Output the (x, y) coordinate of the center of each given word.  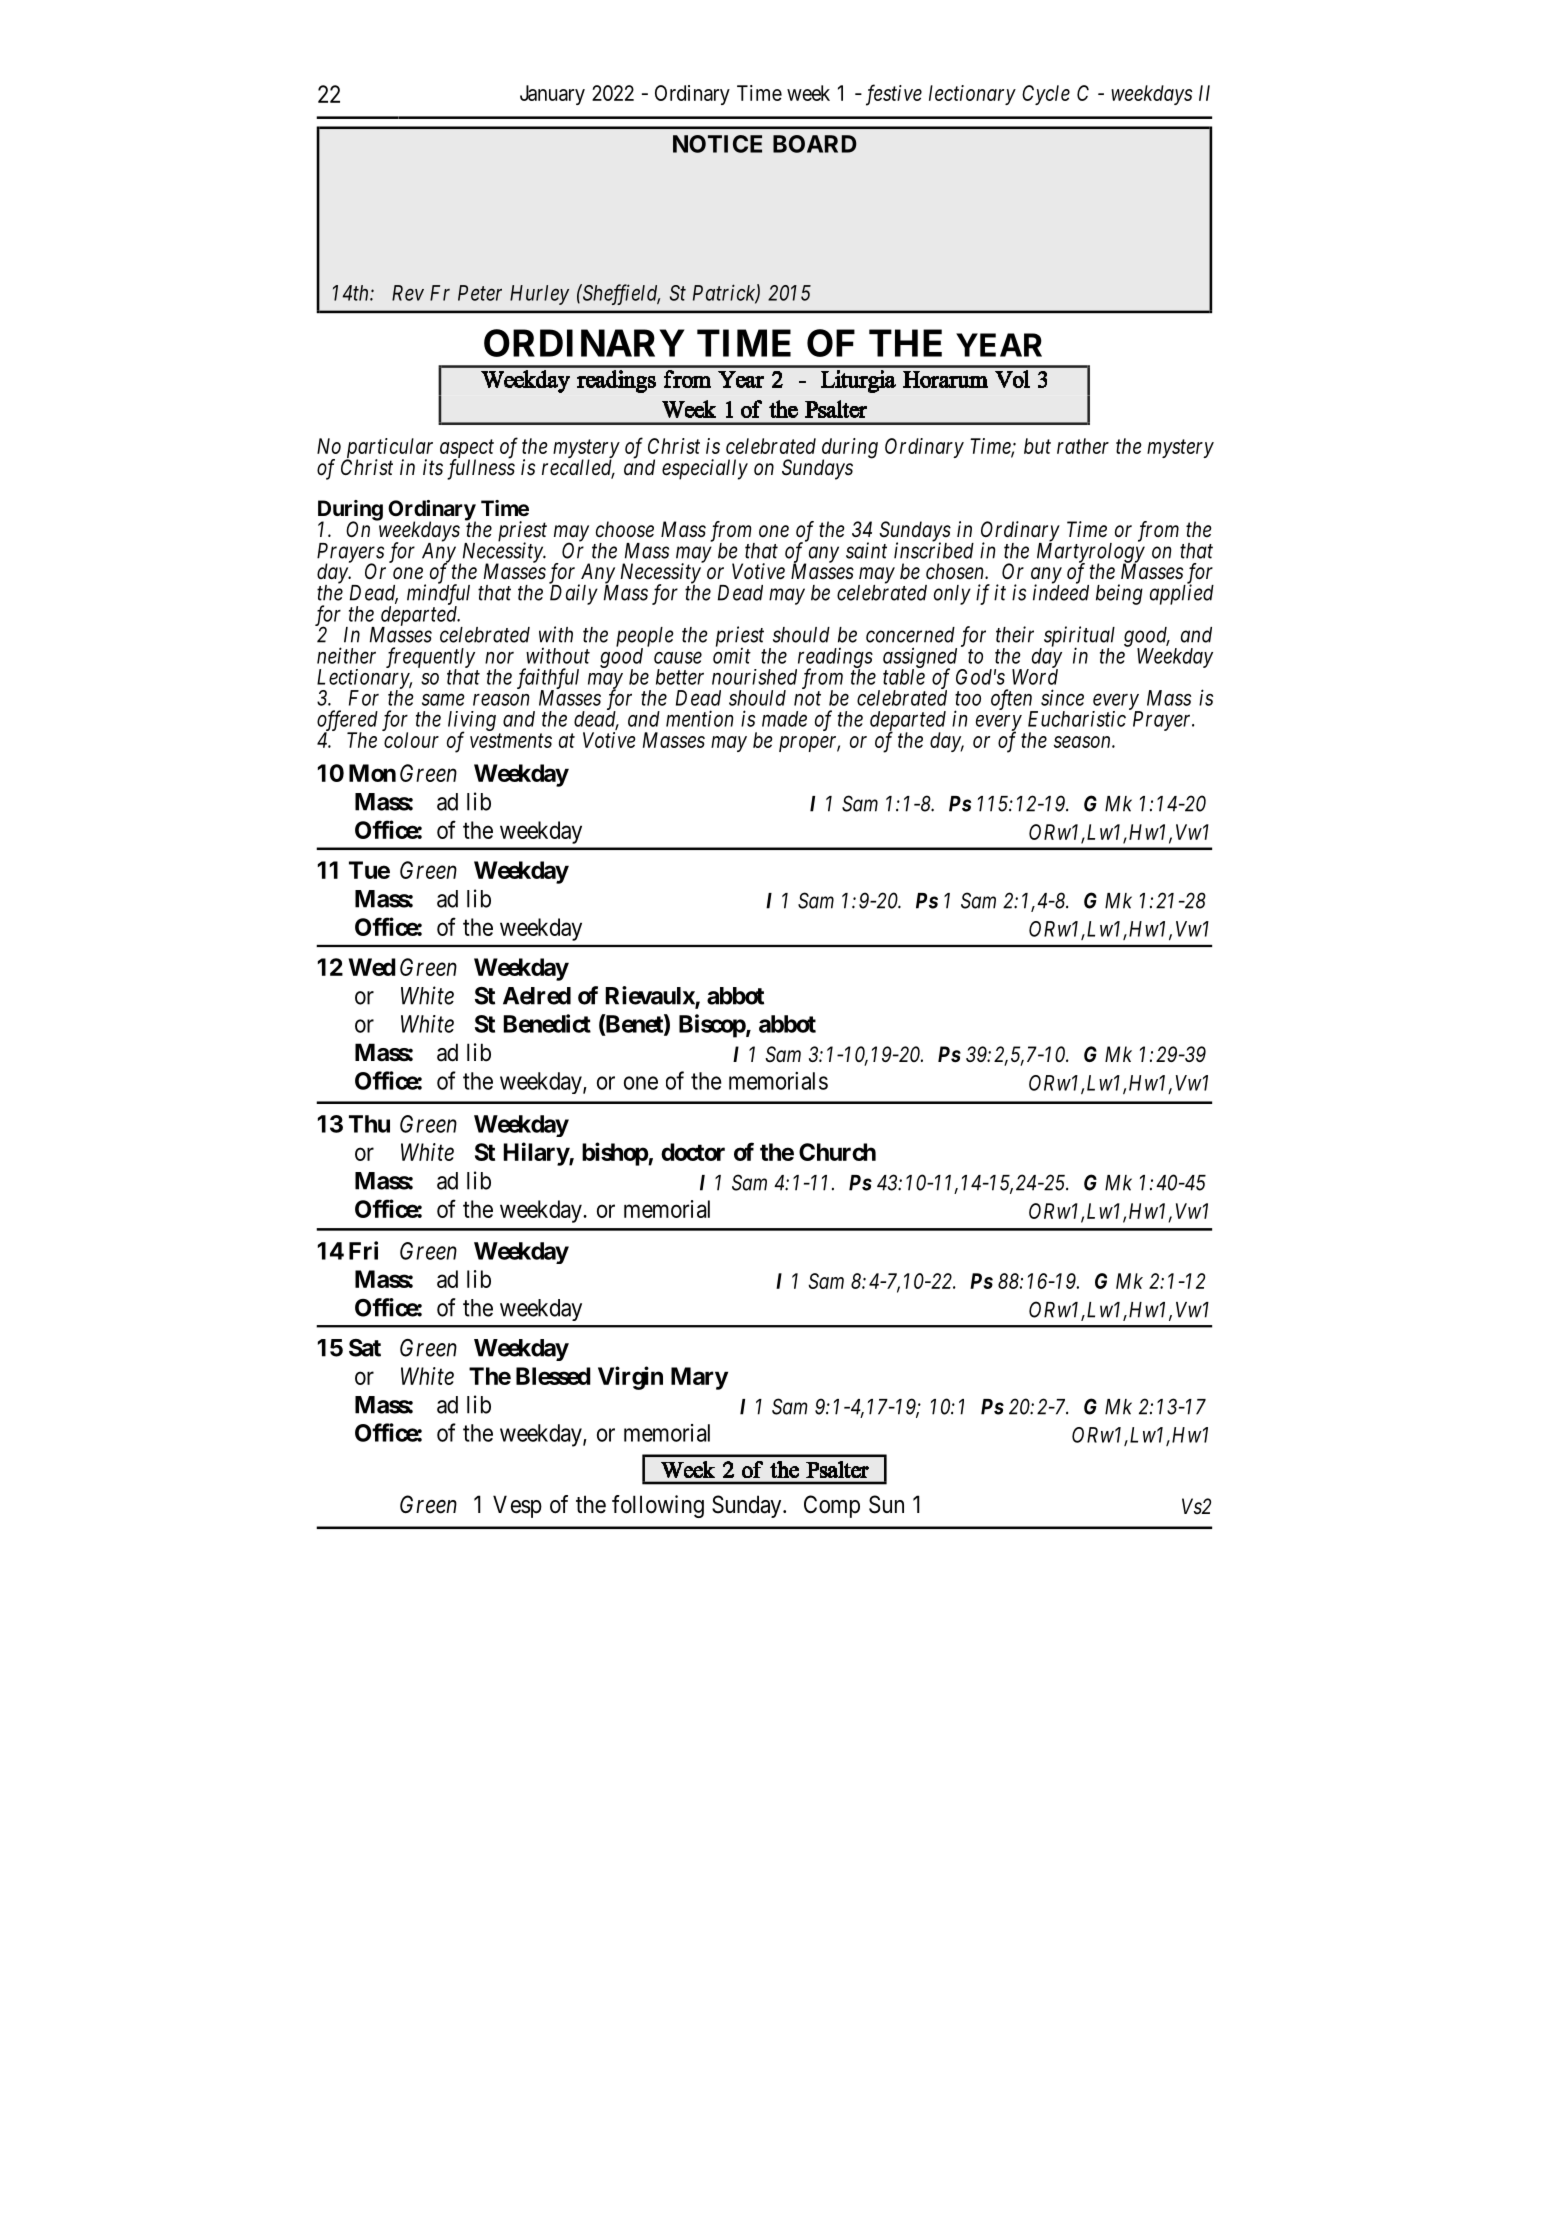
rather (1083, 446)
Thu (369, 1124)
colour (411, 740)
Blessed (553, 1376)
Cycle (1046, 95)
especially (705, 469)
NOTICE (717, 144)
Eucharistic (1077, 719)
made (784, 719)
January (552, 95)
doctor (693, 1152)
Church (837, 1152)
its (433, 467)
